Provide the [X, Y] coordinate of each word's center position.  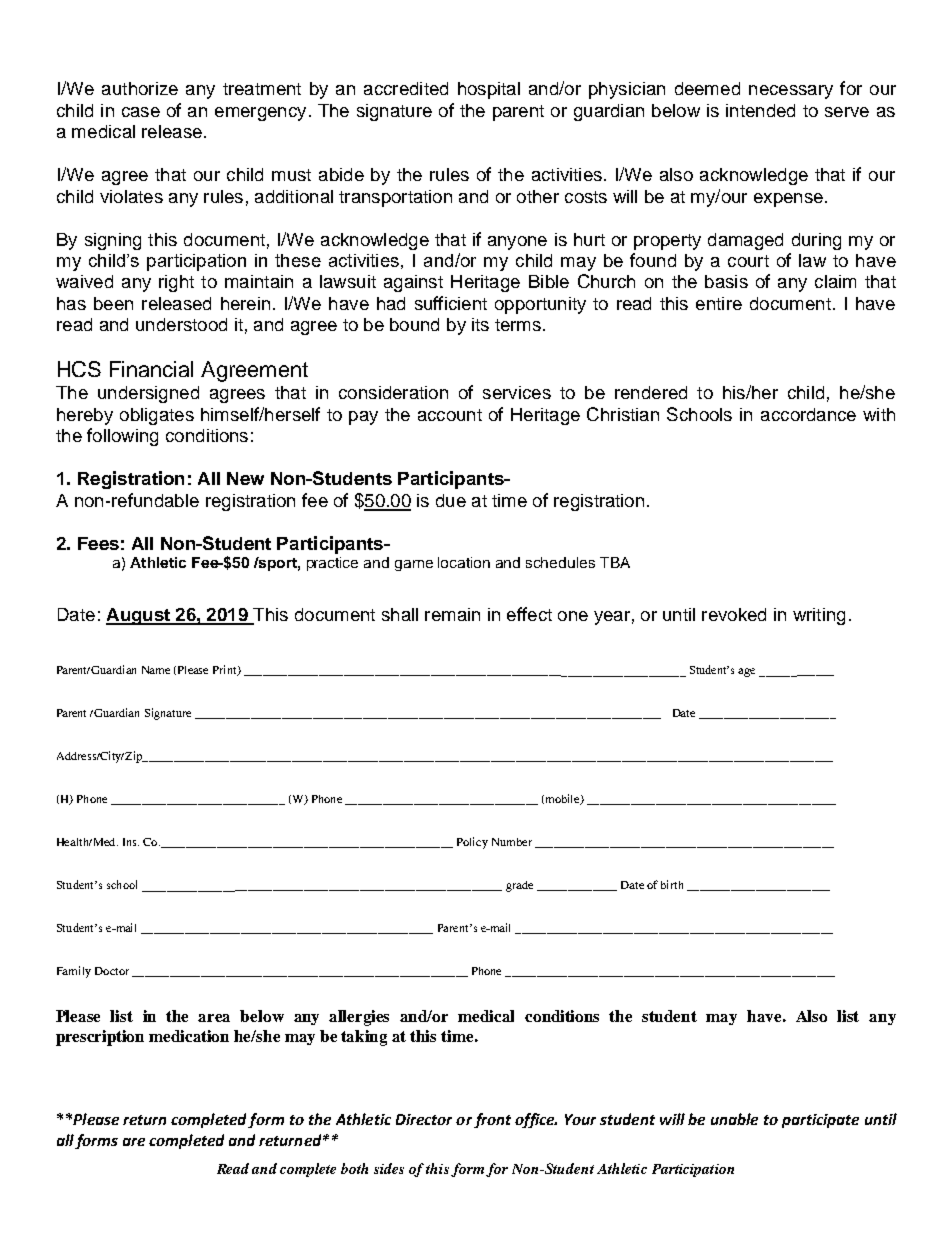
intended [760, 110]
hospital [489, 90]
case [141, 112]
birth [672, 884]
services [517, 392]
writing [819, 616]
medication [189, 1036]
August [139, 616]
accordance [808, 414]
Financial [151, 369]
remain [452, 614]
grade [519, 886]
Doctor [112, 971]
